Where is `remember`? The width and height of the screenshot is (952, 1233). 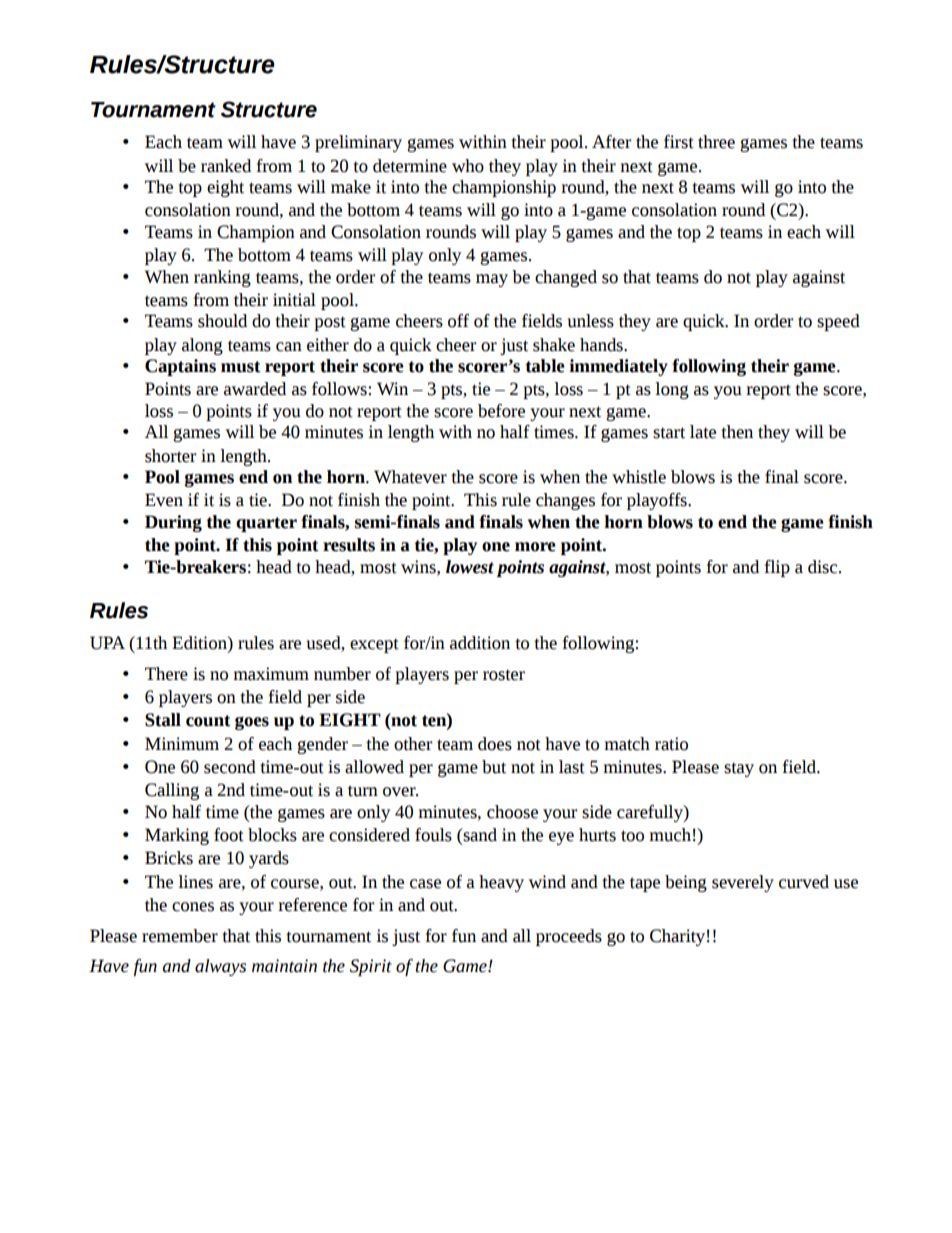
remember is located at coordinates (180, 936).
